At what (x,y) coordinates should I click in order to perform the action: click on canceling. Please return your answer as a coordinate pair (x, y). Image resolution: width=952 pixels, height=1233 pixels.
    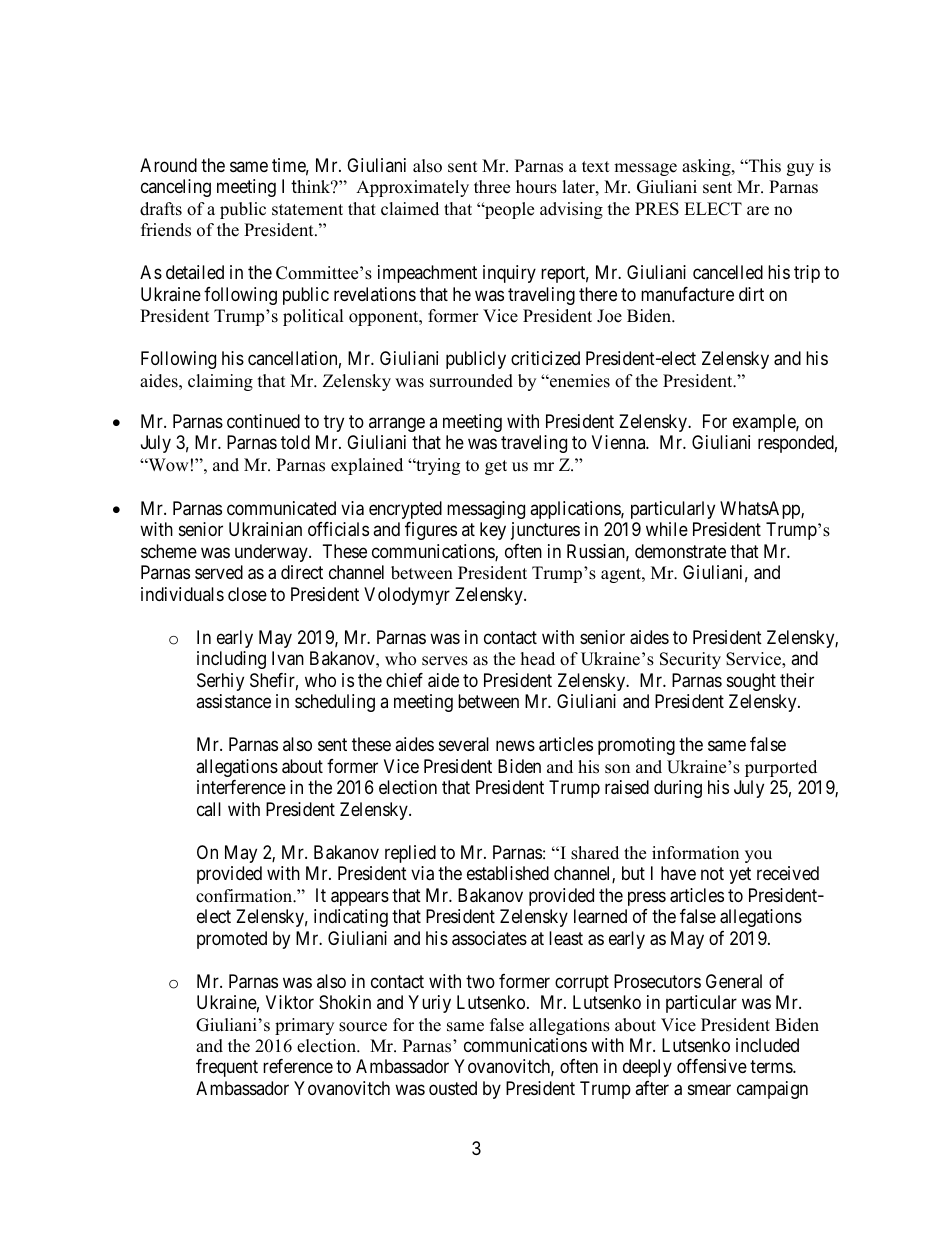
    Looking at the image, I should click on (176, 188).
